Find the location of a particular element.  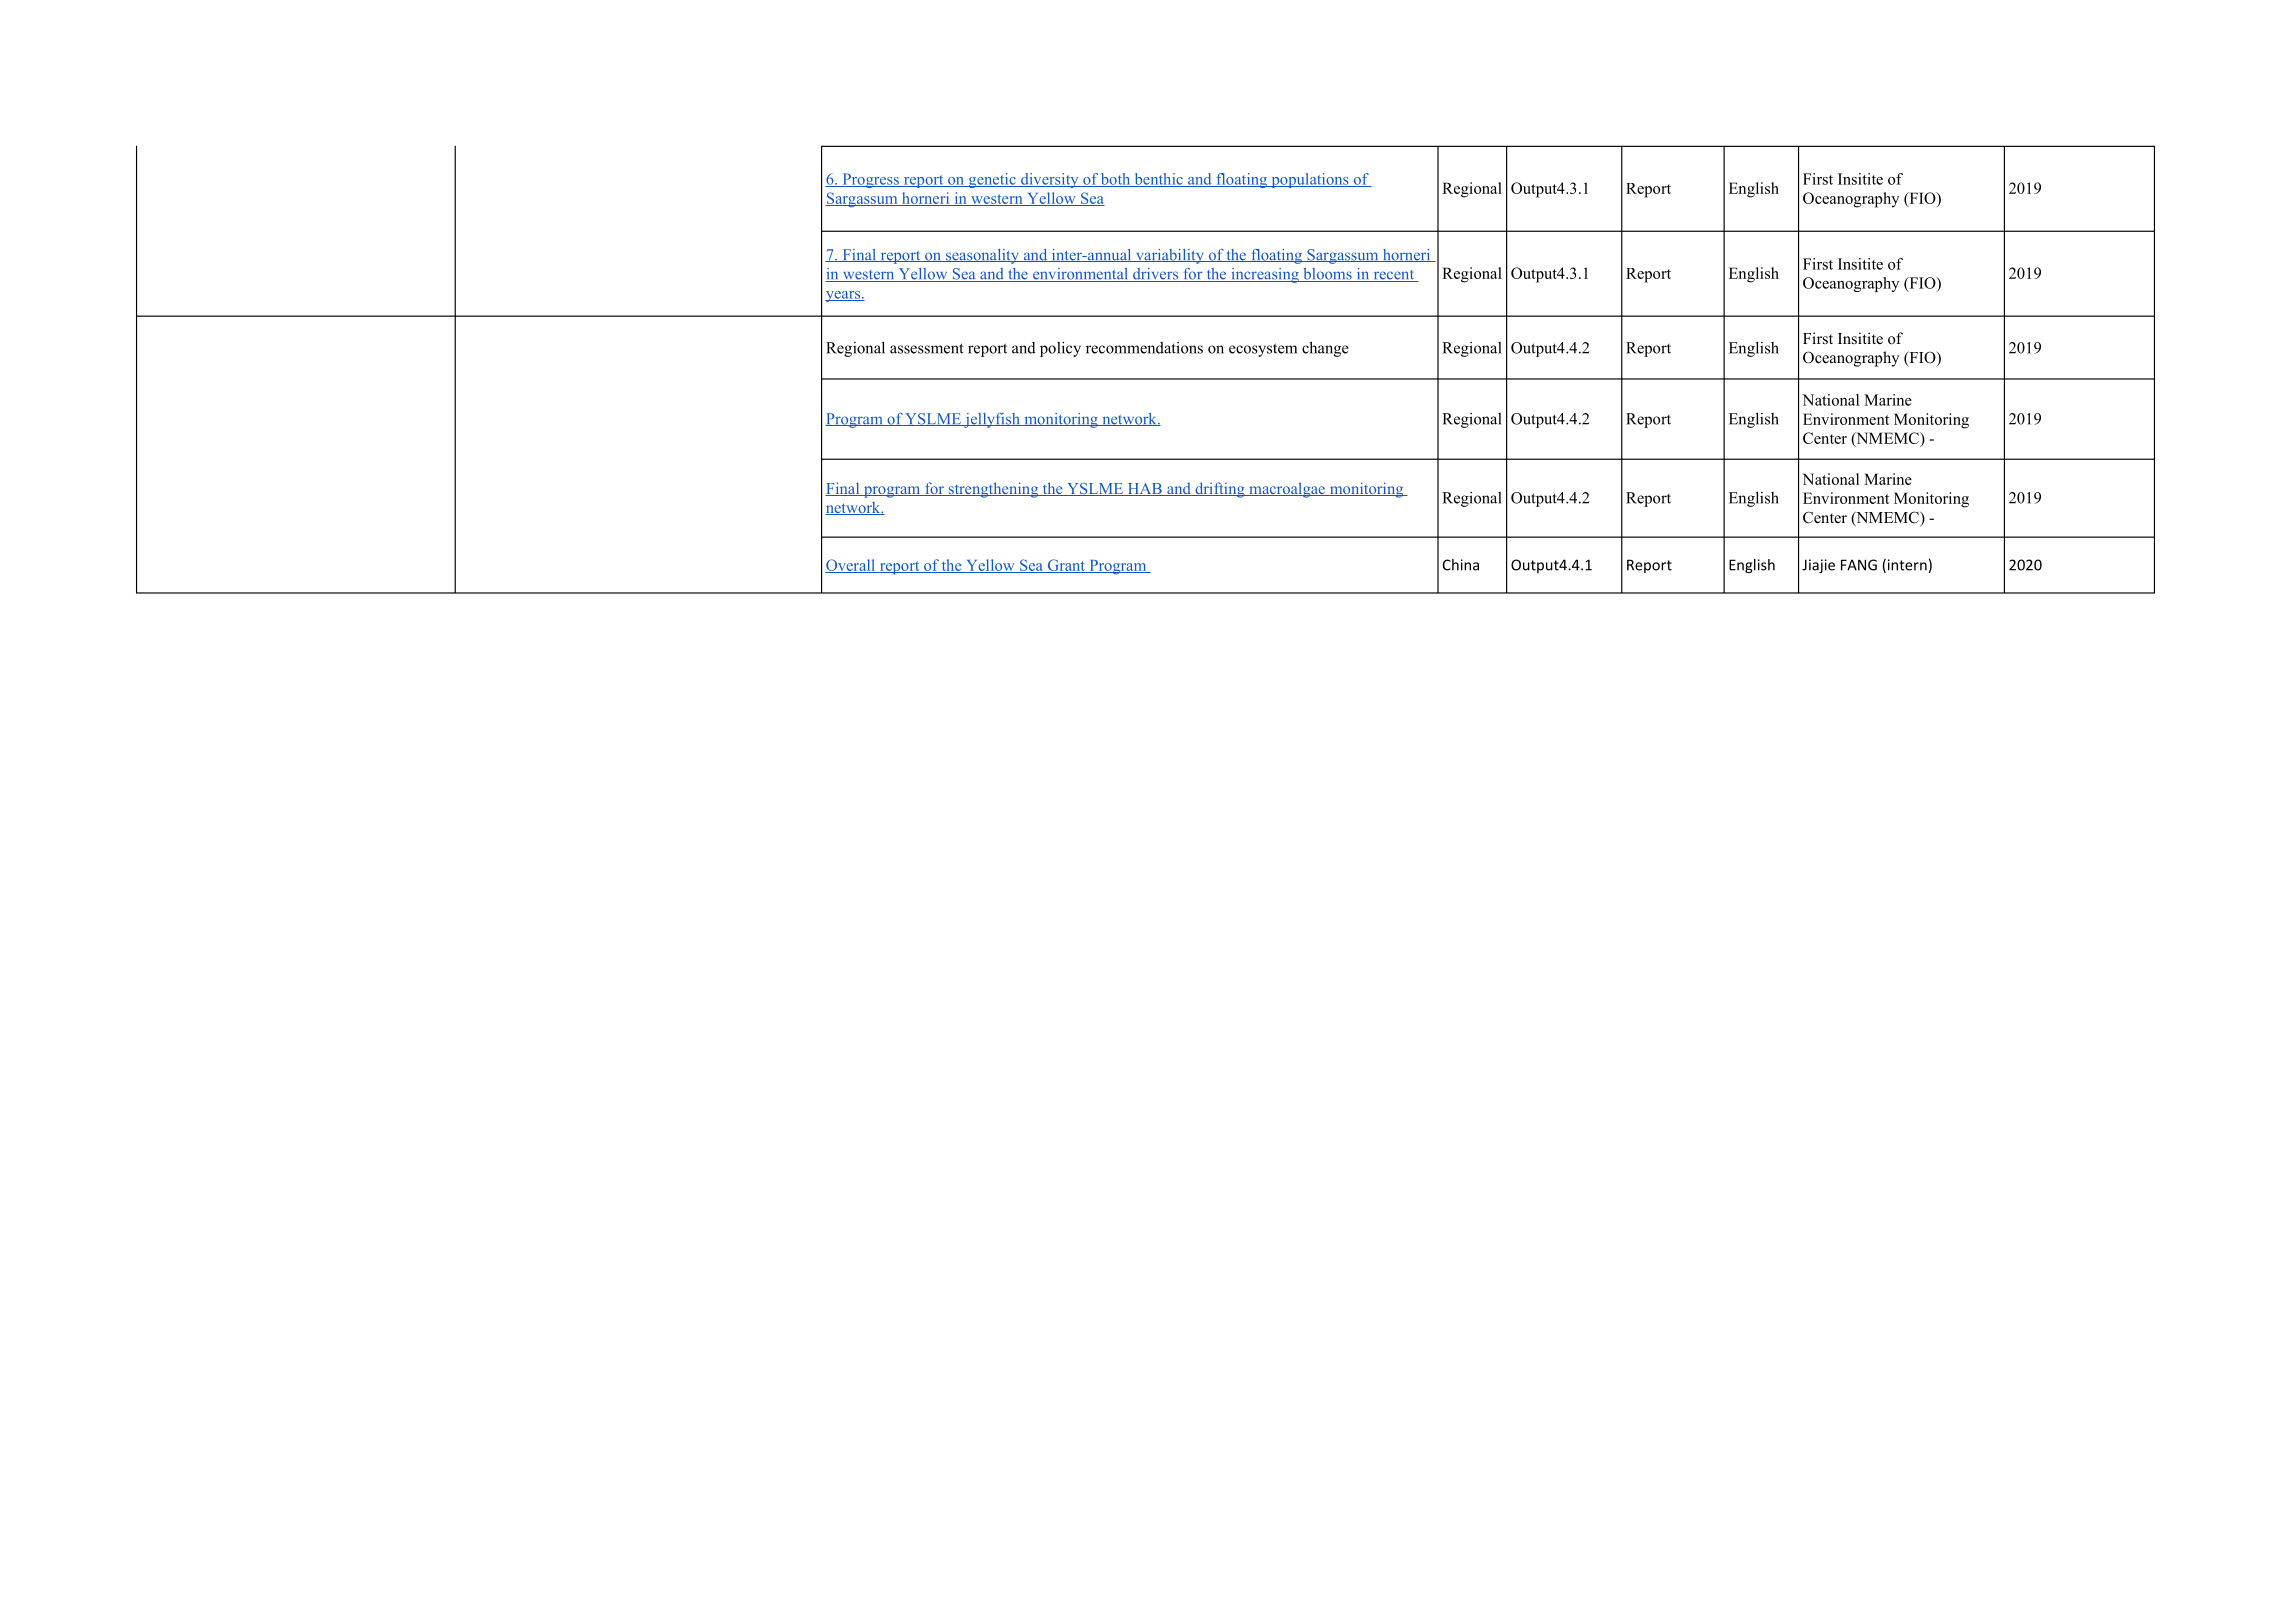

drifting is located at coordinates (1220, 490).
